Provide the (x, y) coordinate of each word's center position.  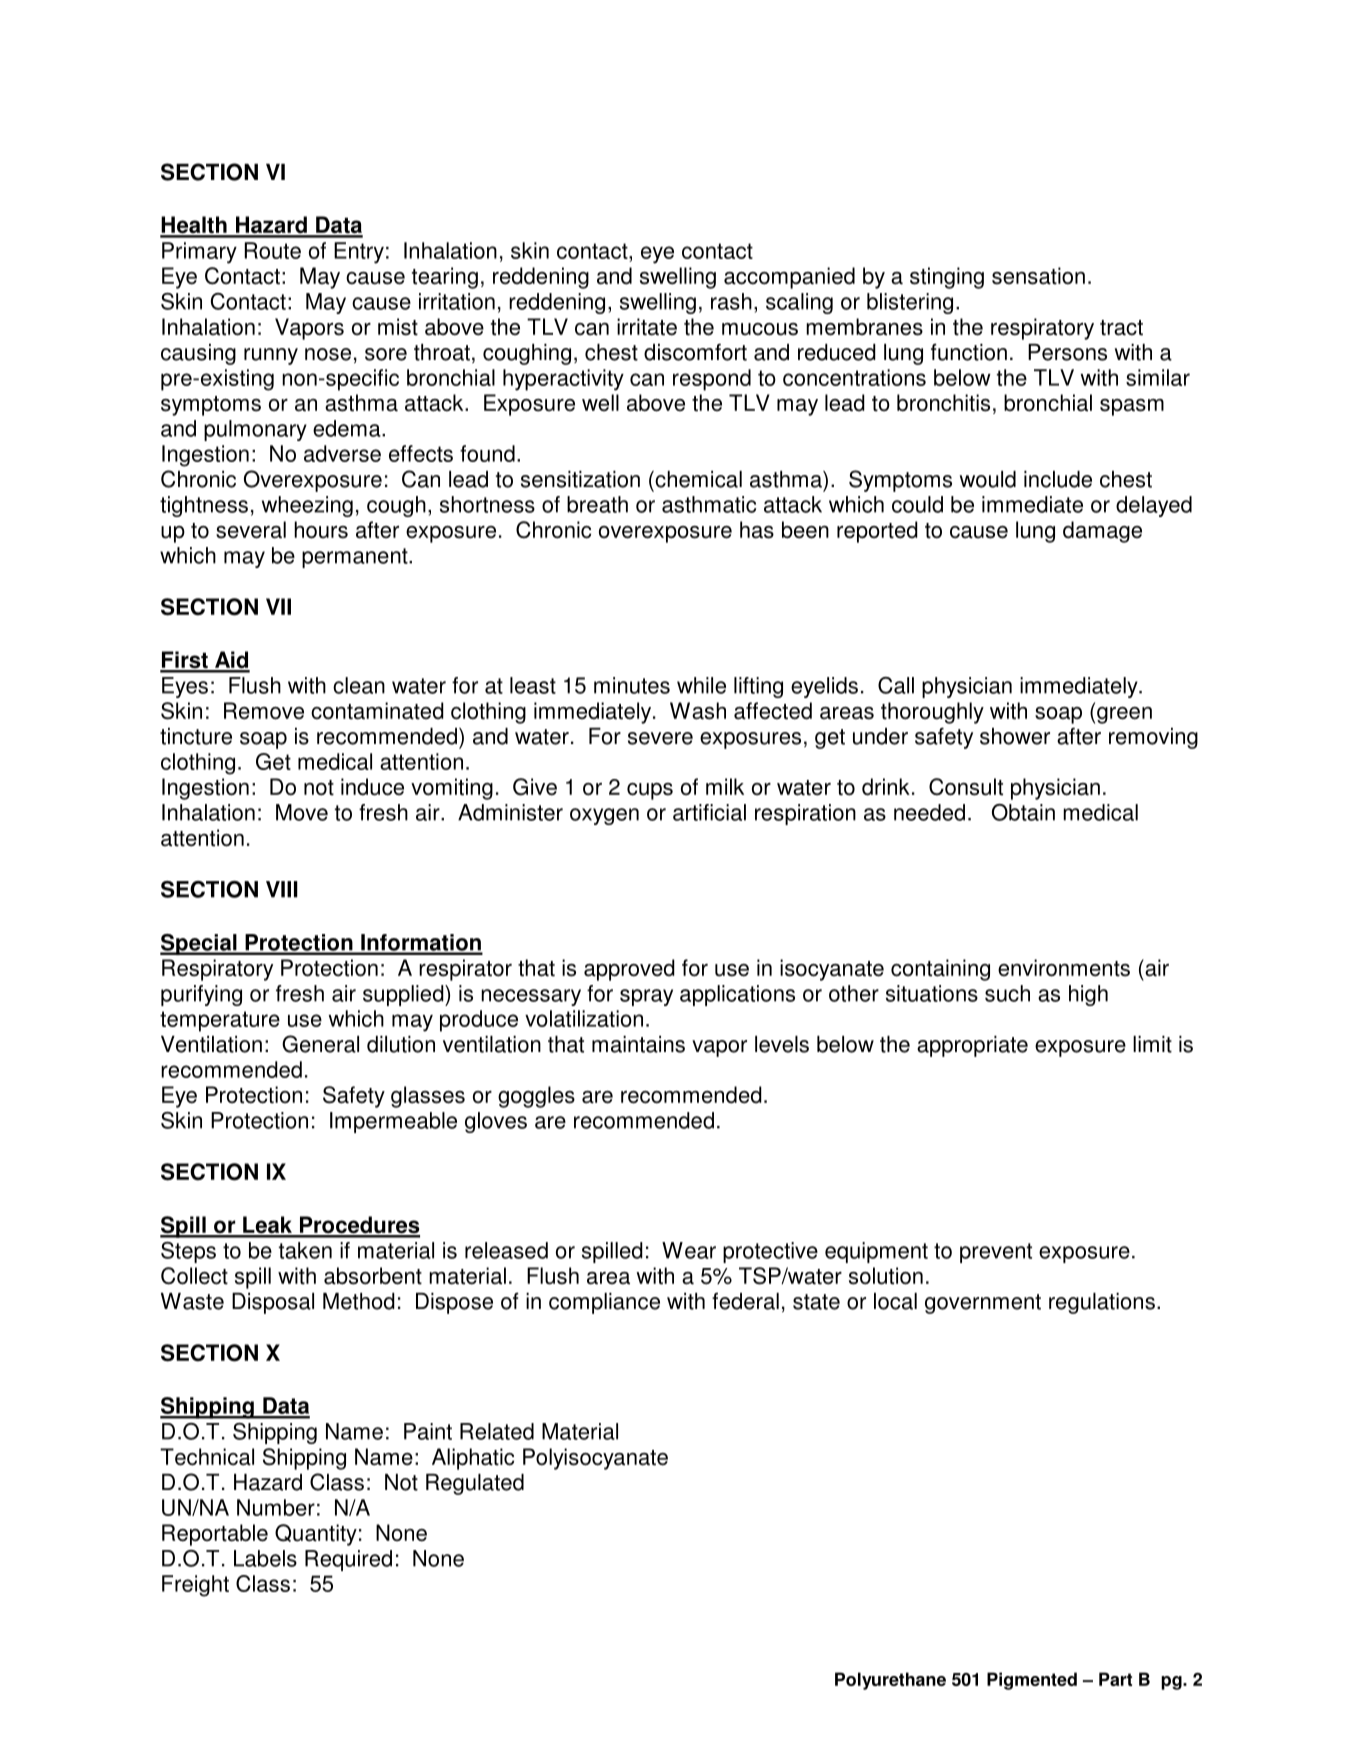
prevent (996, 1253)
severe (660, 738)
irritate (647, 327)
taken (305, 1250)
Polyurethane (890, 1681)
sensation (1038, 276)
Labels (265, 1558)
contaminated (377, 711)
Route (273, 250)
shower (1015, 736)
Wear (689, 1250)
